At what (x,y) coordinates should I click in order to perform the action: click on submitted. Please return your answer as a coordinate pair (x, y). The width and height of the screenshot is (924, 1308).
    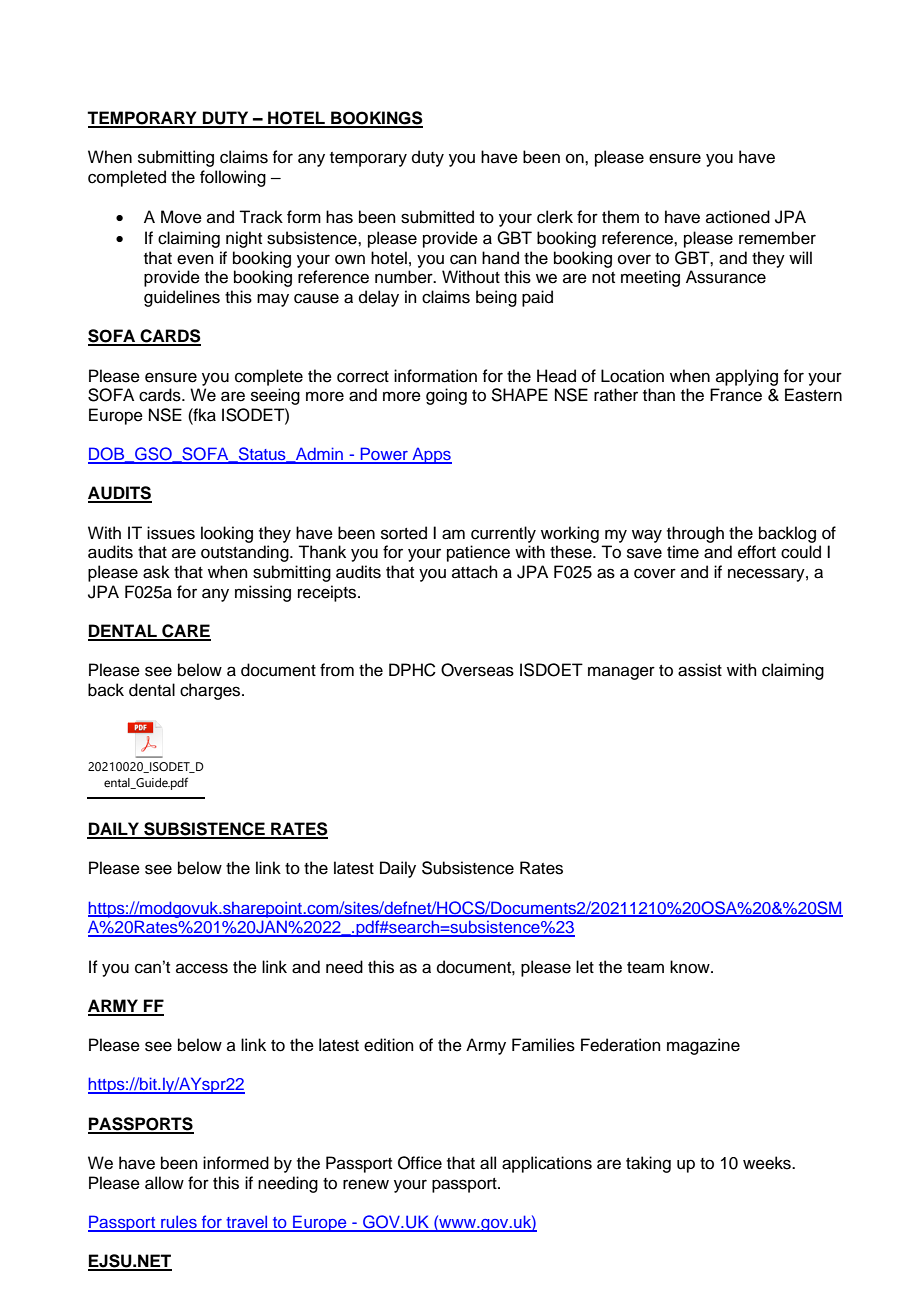
    Looking at the image, I should click on (437, 217).
